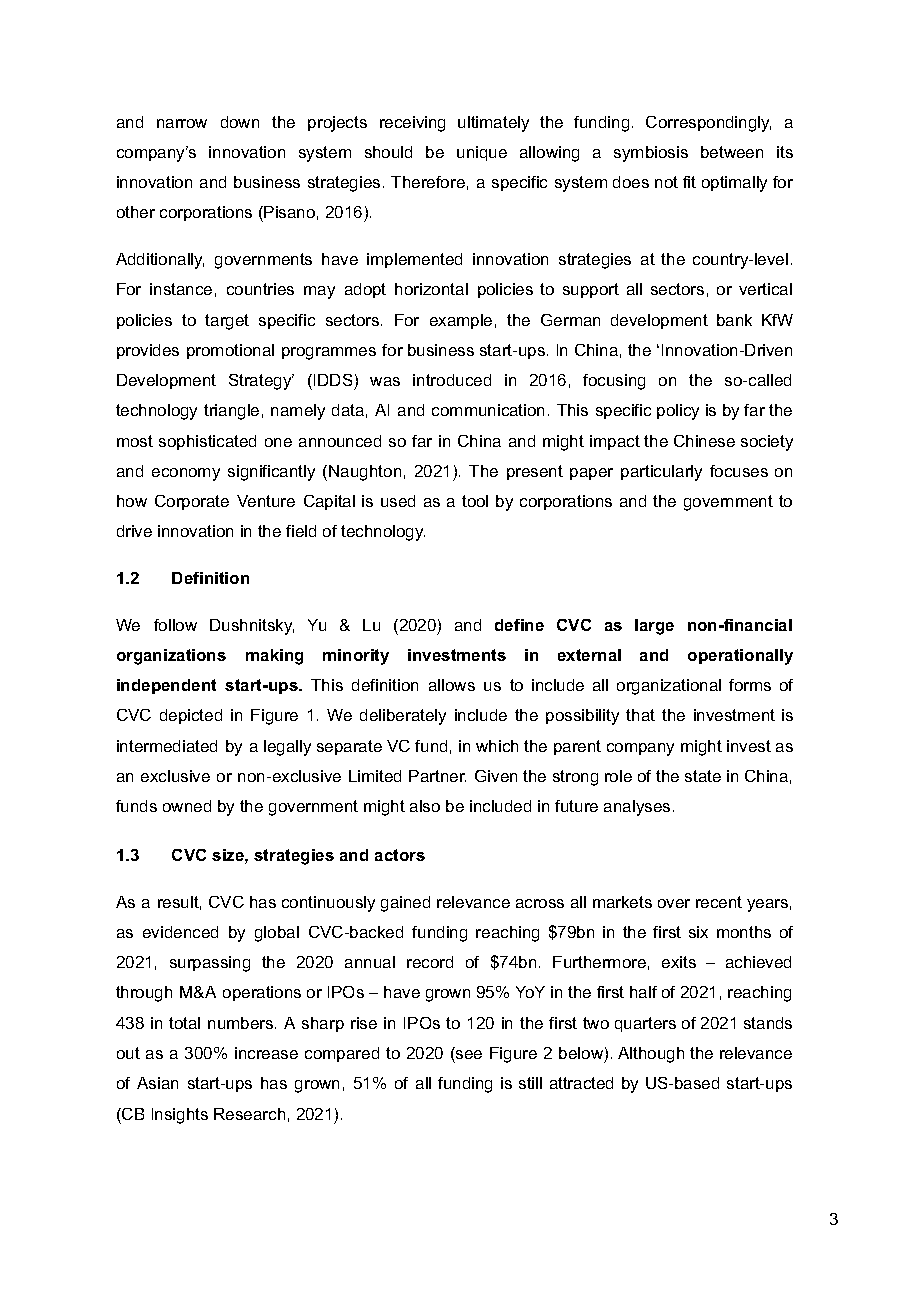  Describe the element at coordinates (182, 123) in the screenshot. I see `narrow` at that location.
